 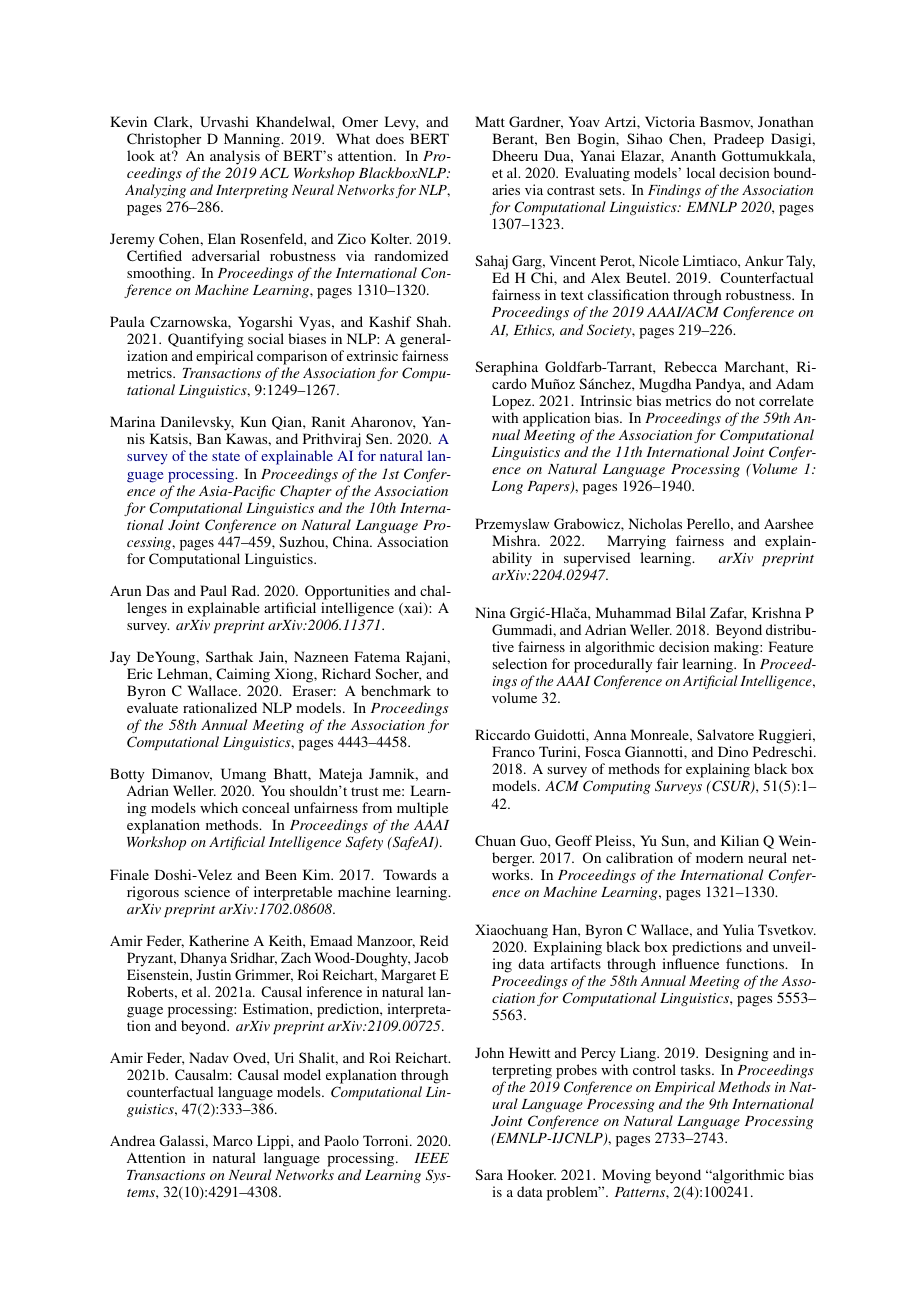 I want to click on Marco, so click(x=233, y=1140).
